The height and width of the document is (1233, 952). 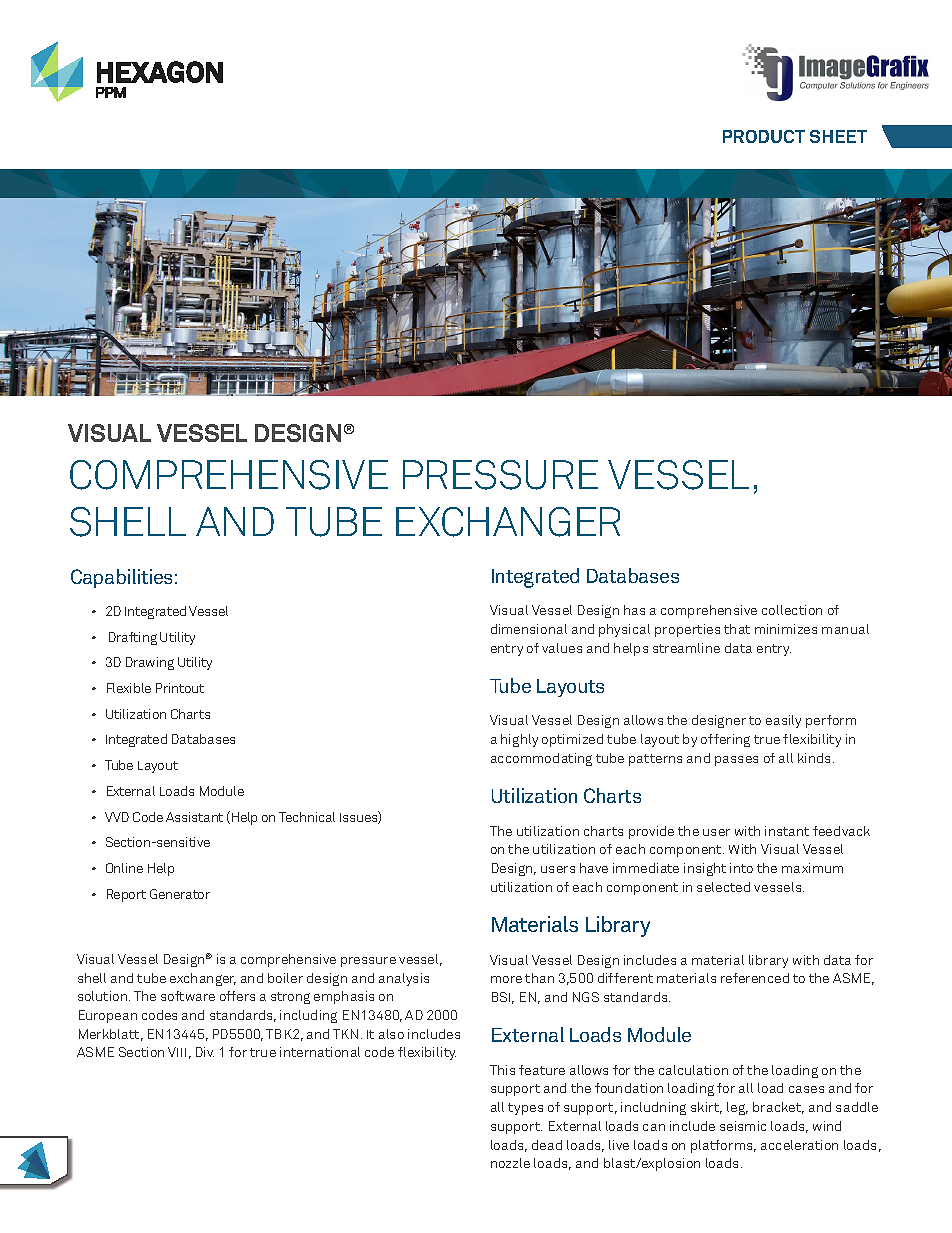 What do you see at coordinates (737, 629) in the document?
I see `that` at bounding box center [737, 629].
